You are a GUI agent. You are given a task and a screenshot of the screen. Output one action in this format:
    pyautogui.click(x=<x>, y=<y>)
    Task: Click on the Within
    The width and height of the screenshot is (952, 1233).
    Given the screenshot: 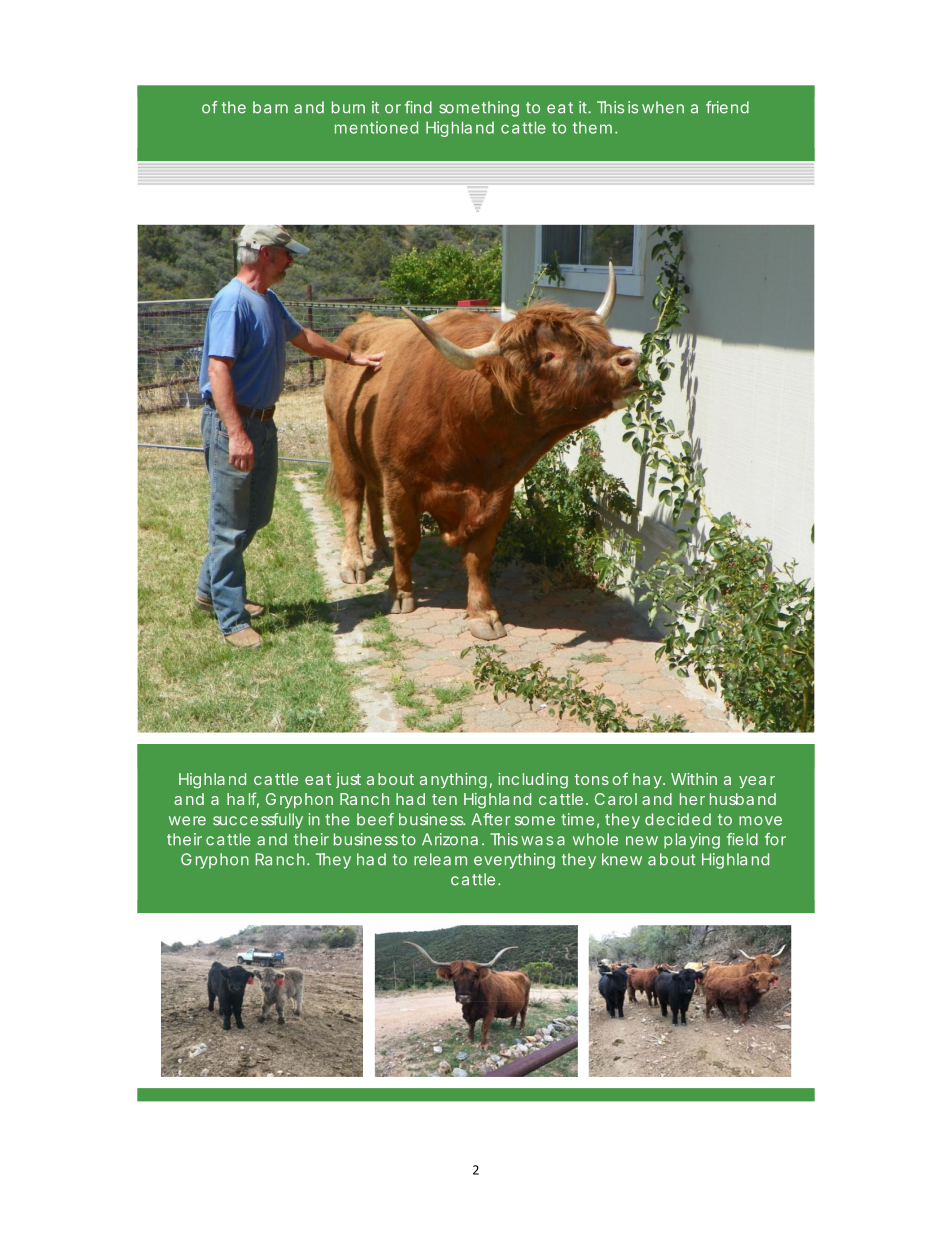 What is the action you would take?
    pyautogui.click(x=694, y=779)
